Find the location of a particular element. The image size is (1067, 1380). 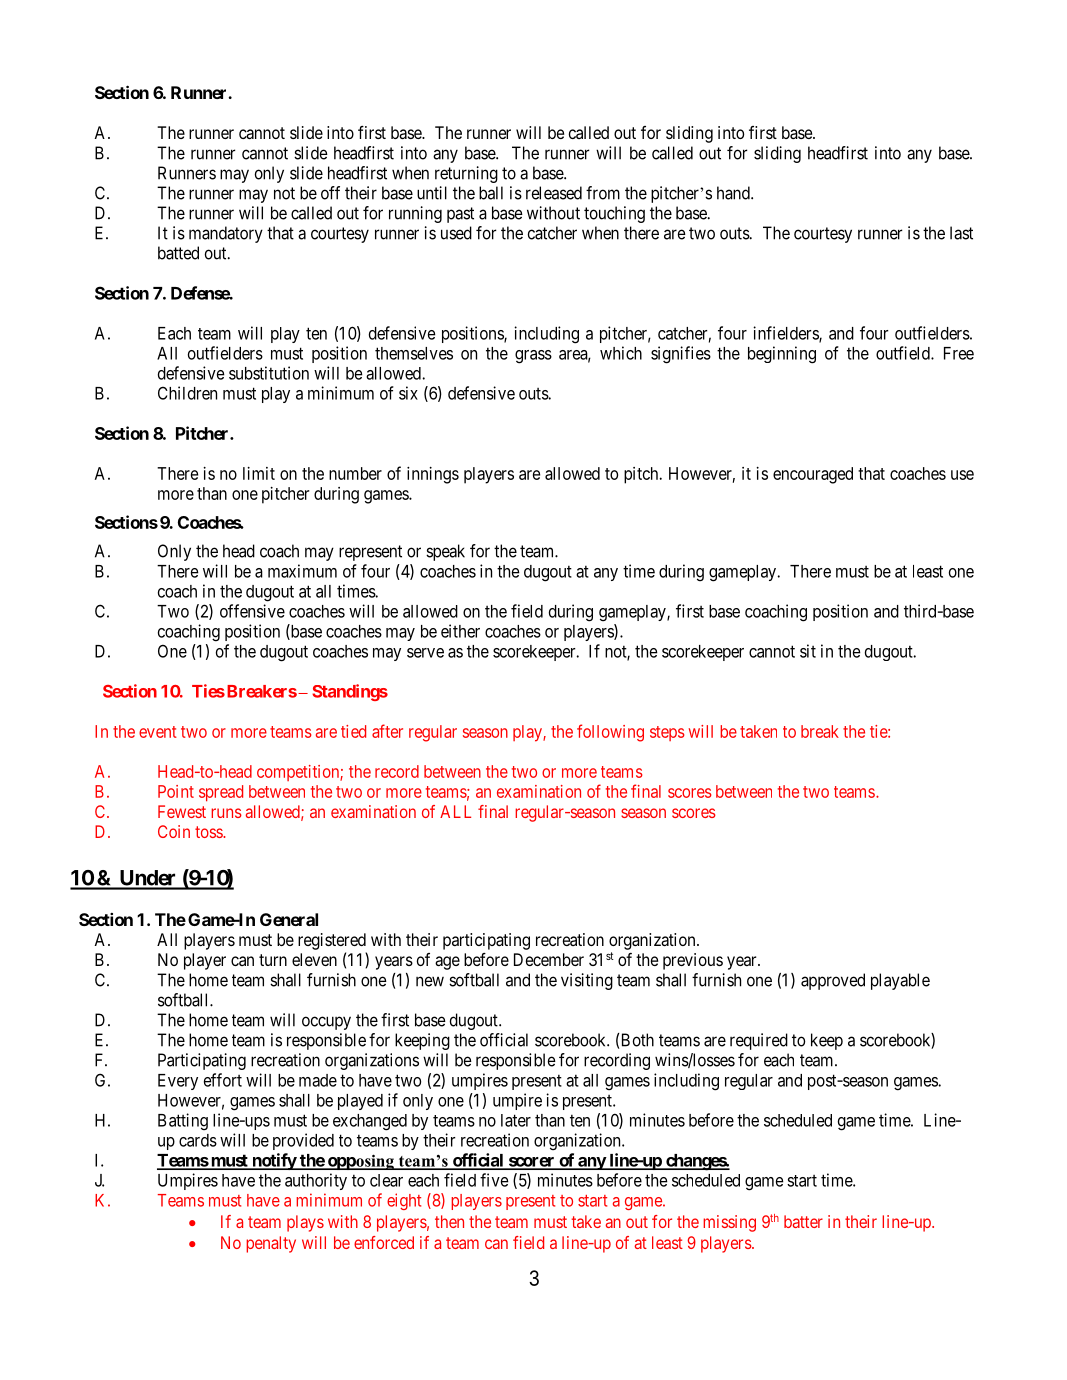

scorer is located at coordinates (531, 1163).
